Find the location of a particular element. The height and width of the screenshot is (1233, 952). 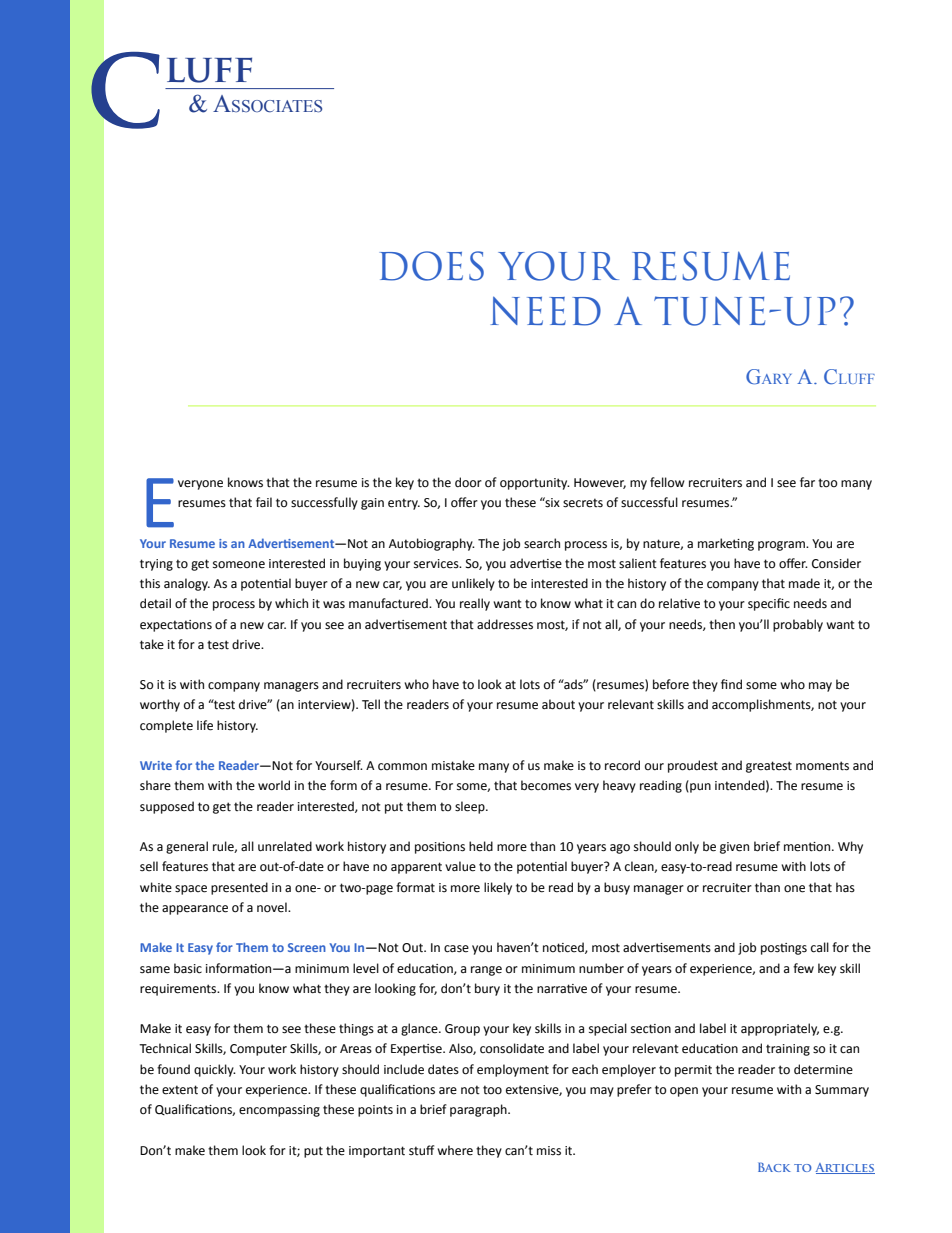

about is located at coordinates (558, 704).
